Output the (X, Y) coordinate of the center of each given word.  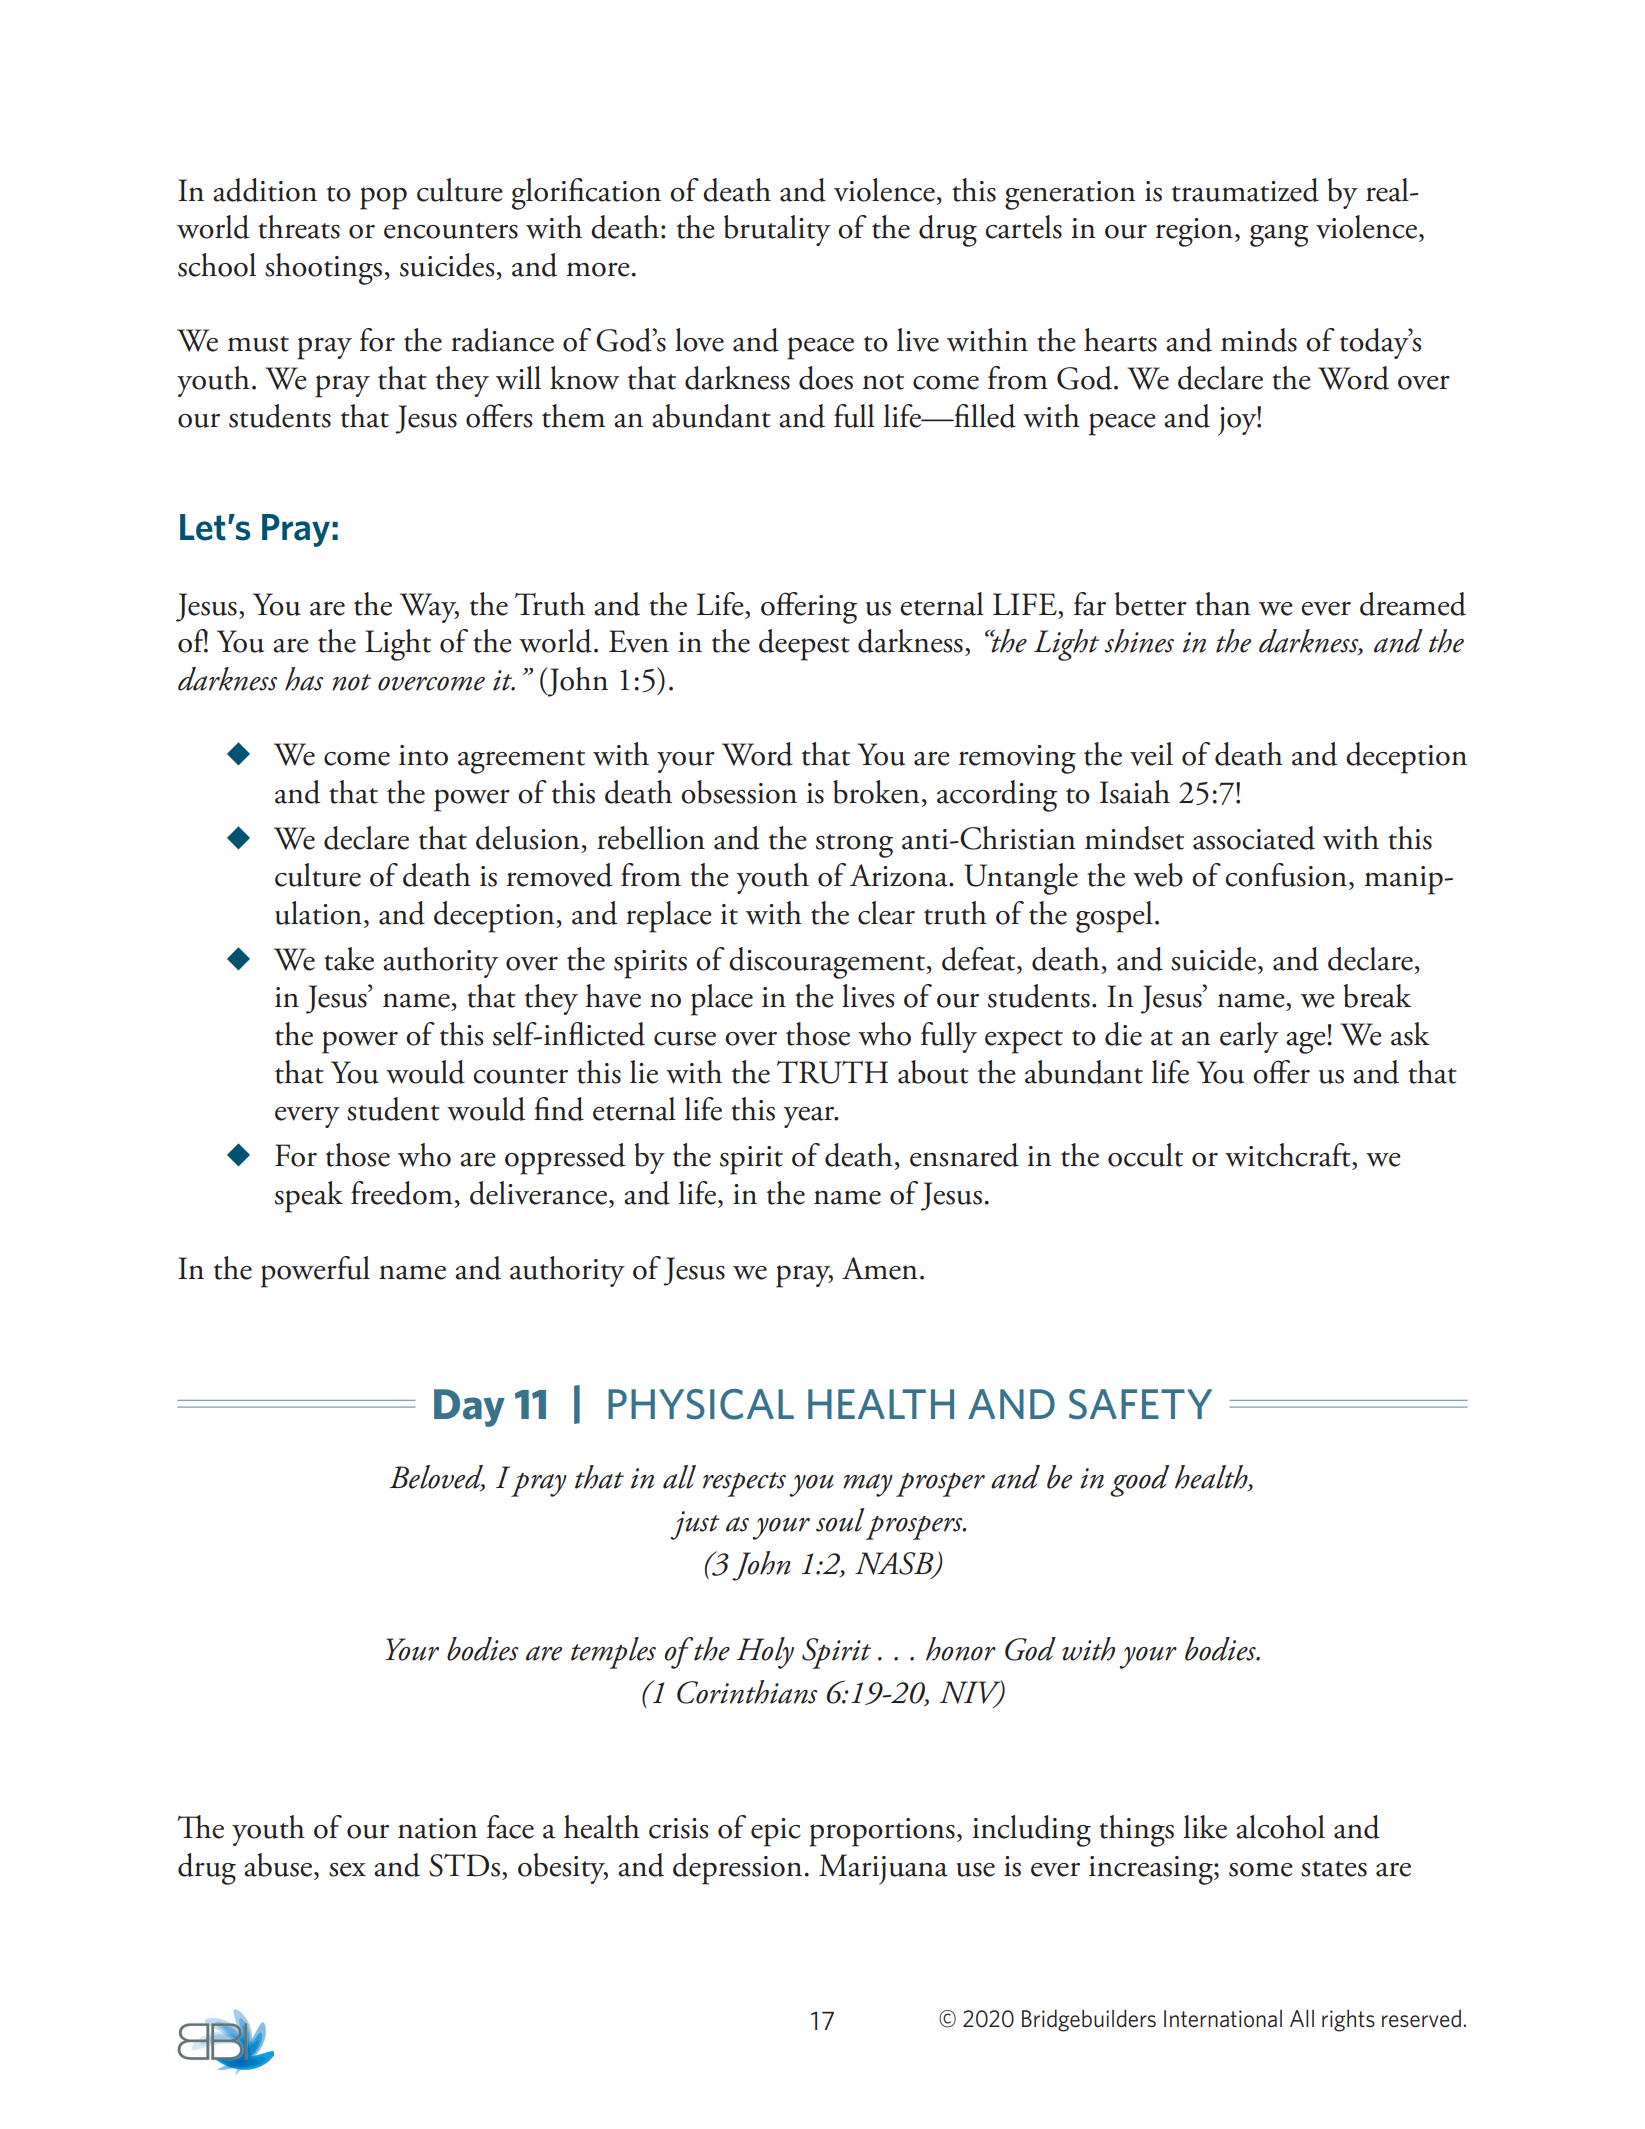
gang (1279, 235)
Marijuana (883, 1869)
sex (347, 1870)
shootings (325, 269)
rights (1348, 2020)
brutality (777, 230)
